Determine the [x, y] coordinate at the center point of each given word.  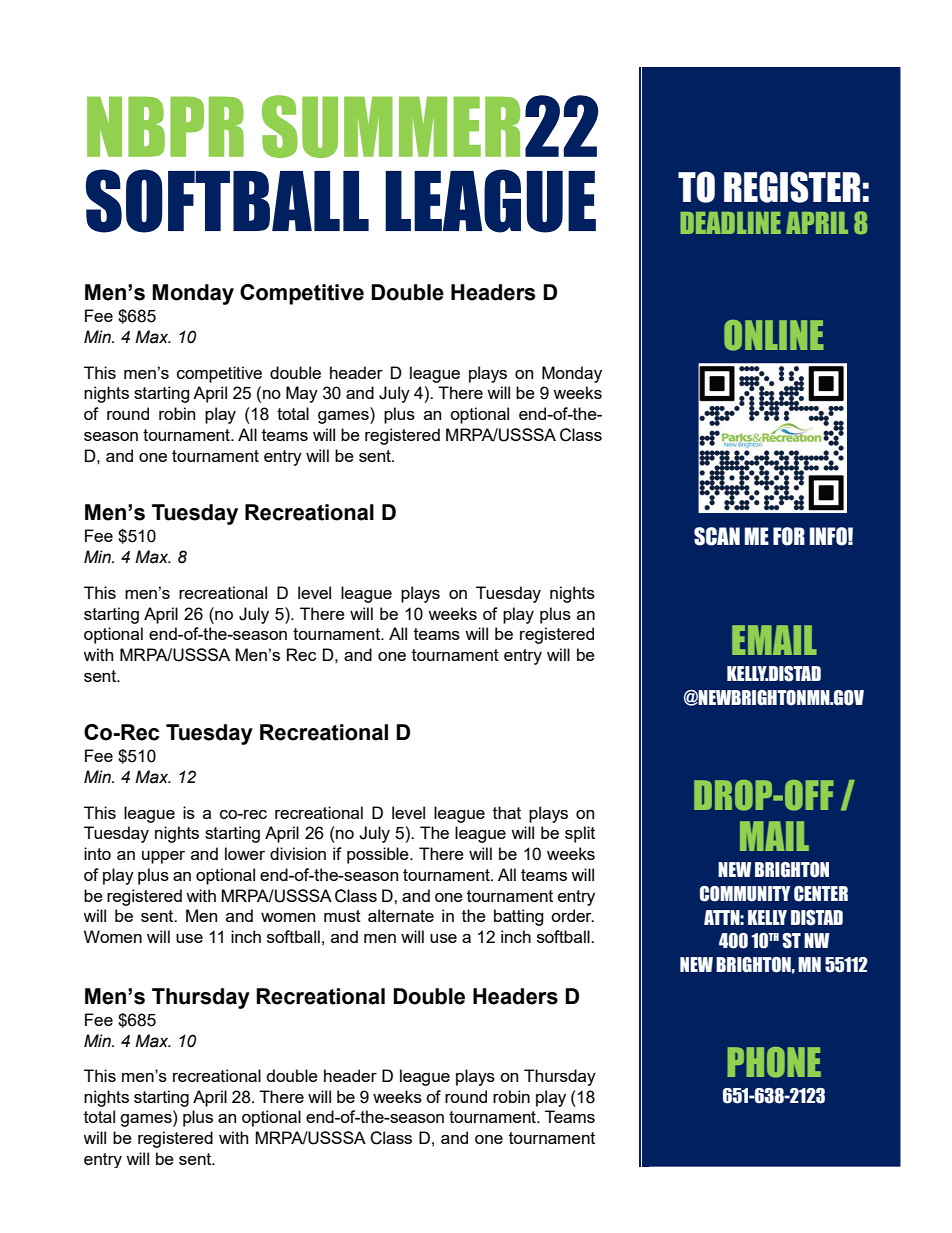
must [342, 916]
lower [245, 853]
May [302, 394]
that [507, 812]
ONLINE [774, 335]
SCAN [717, 536]
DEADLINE [730, 223]
